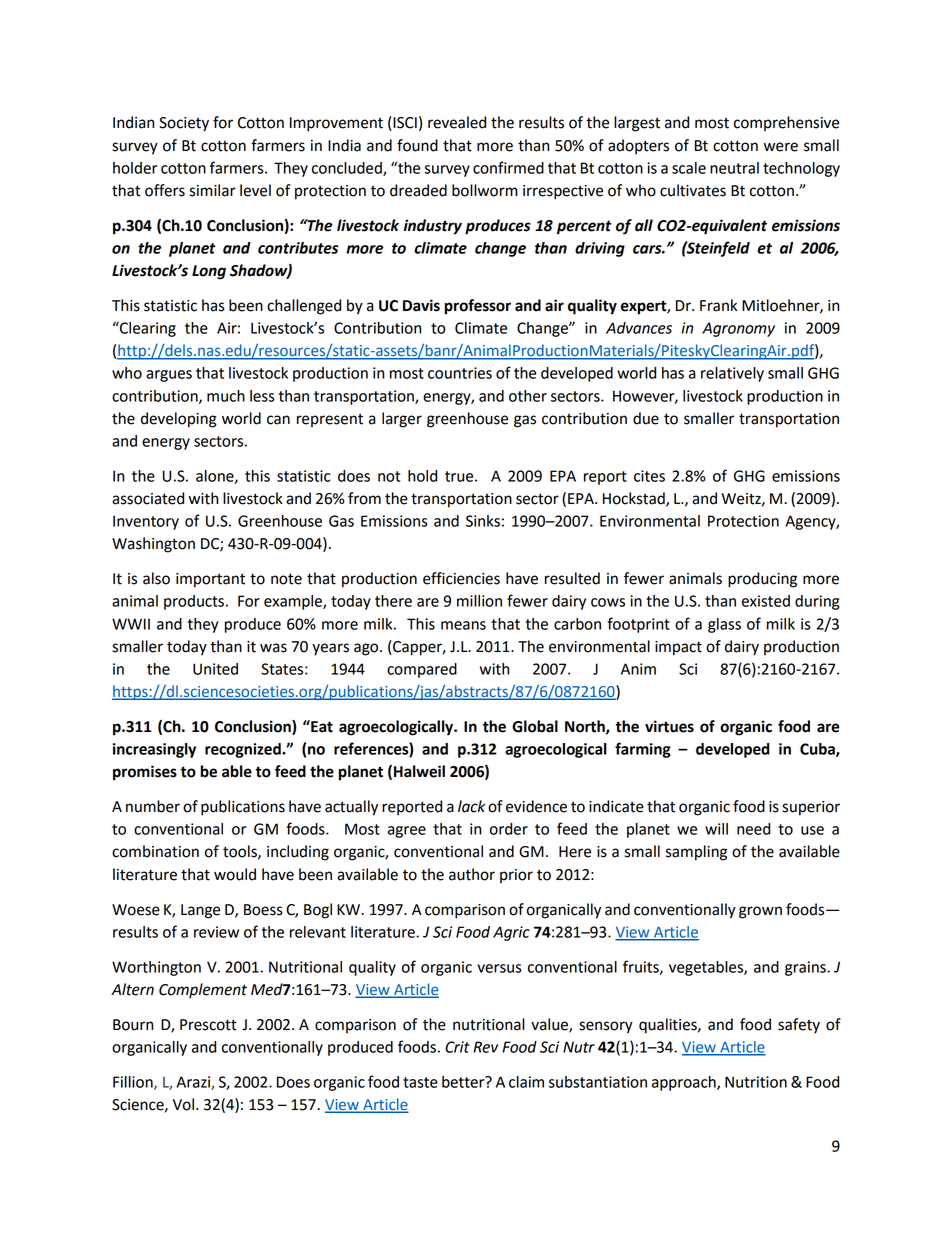  What do you see at coordinates (732, 374) in the document?
I see `relatively` at bounding box center [732, 374].
